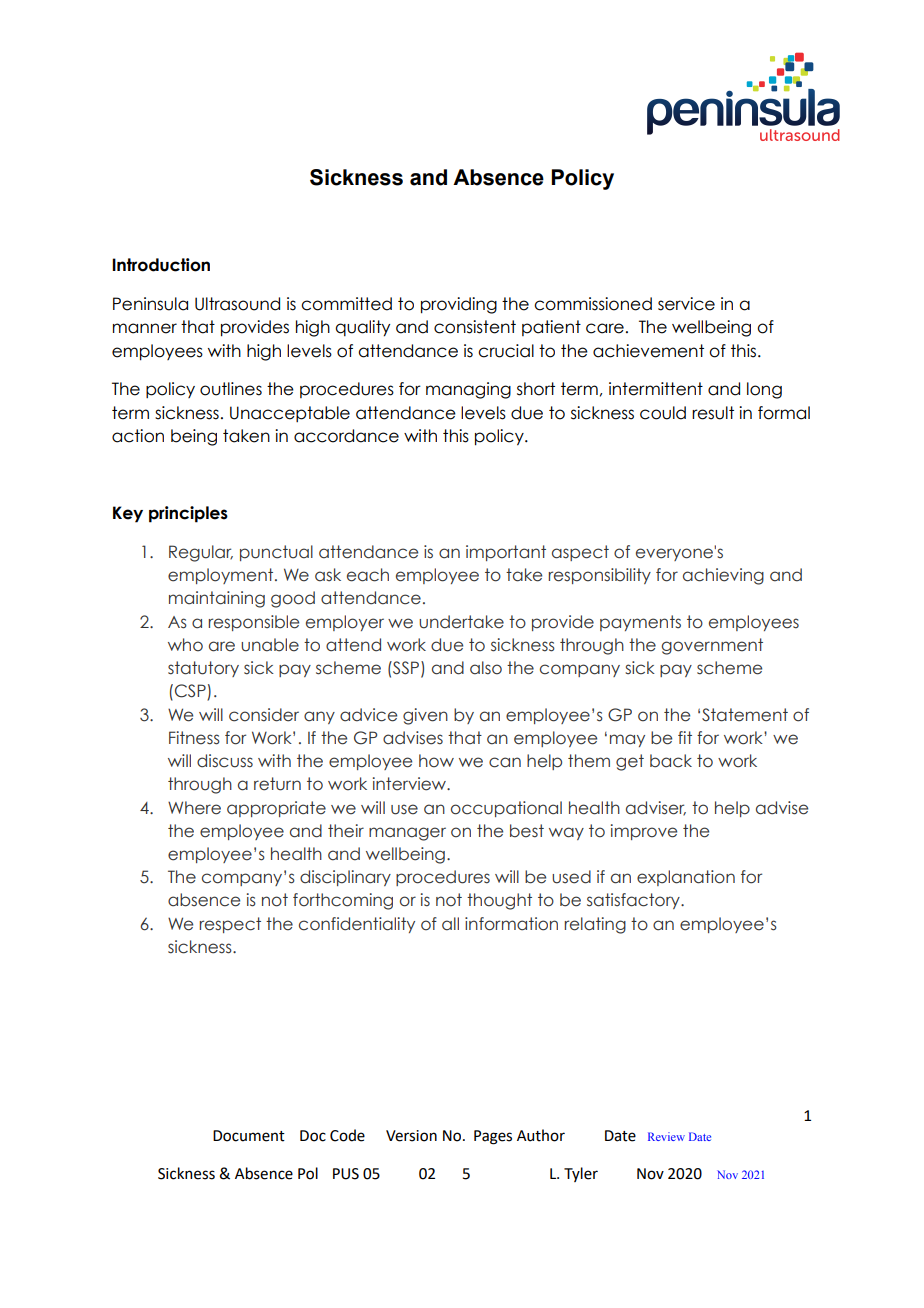 Image resolution: width=924 pixels, height=1308 pixels. What do you see at coordinates (459, 305) in the screenshot?
I see `providing` at bounding box center [459, 305].
